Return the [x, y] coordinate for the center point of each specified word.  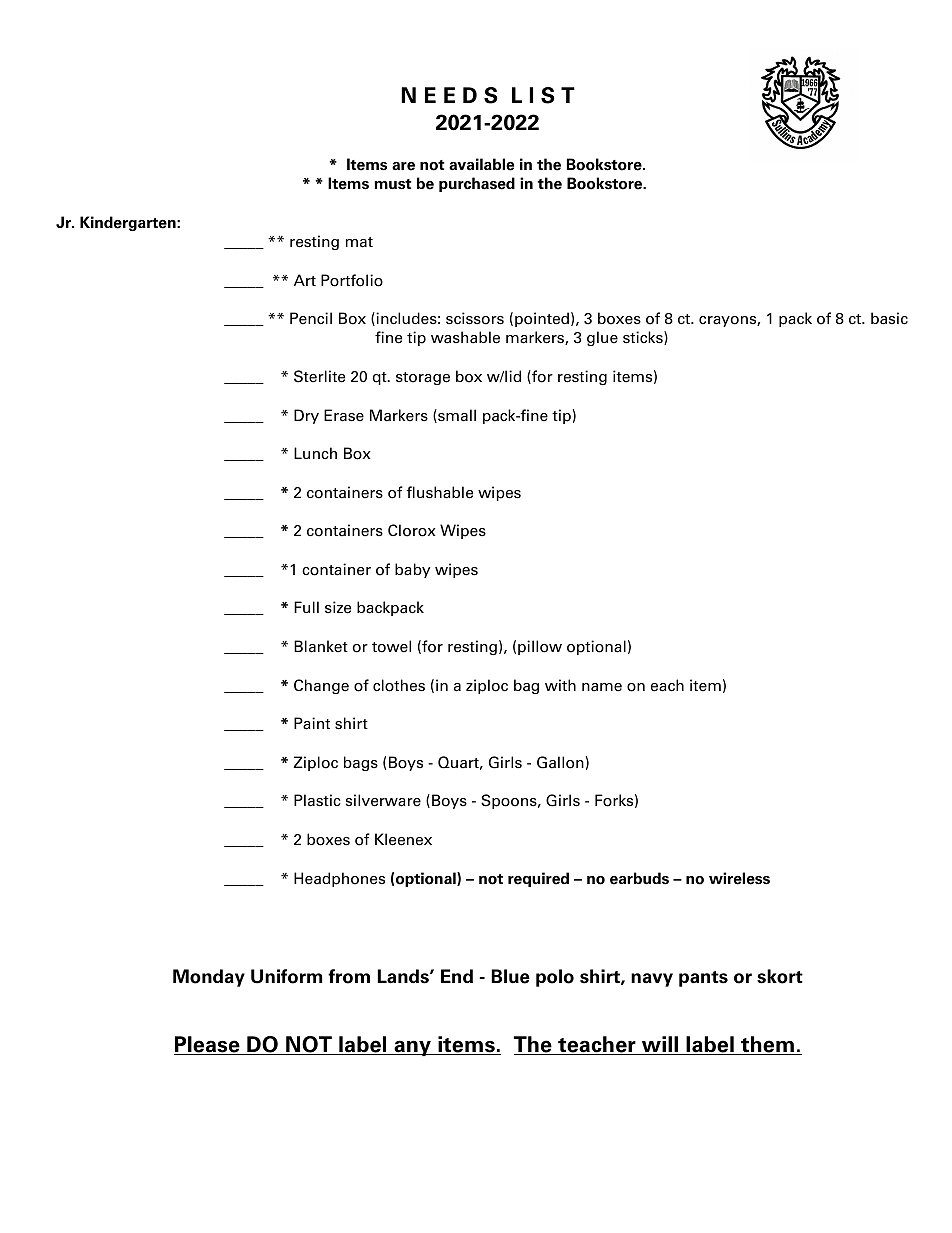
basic [889, 318]
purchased [477, 184]
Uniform [286, 976]
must [393, 184]
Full [306, 607]
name [602, 687]
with [560, 685]
